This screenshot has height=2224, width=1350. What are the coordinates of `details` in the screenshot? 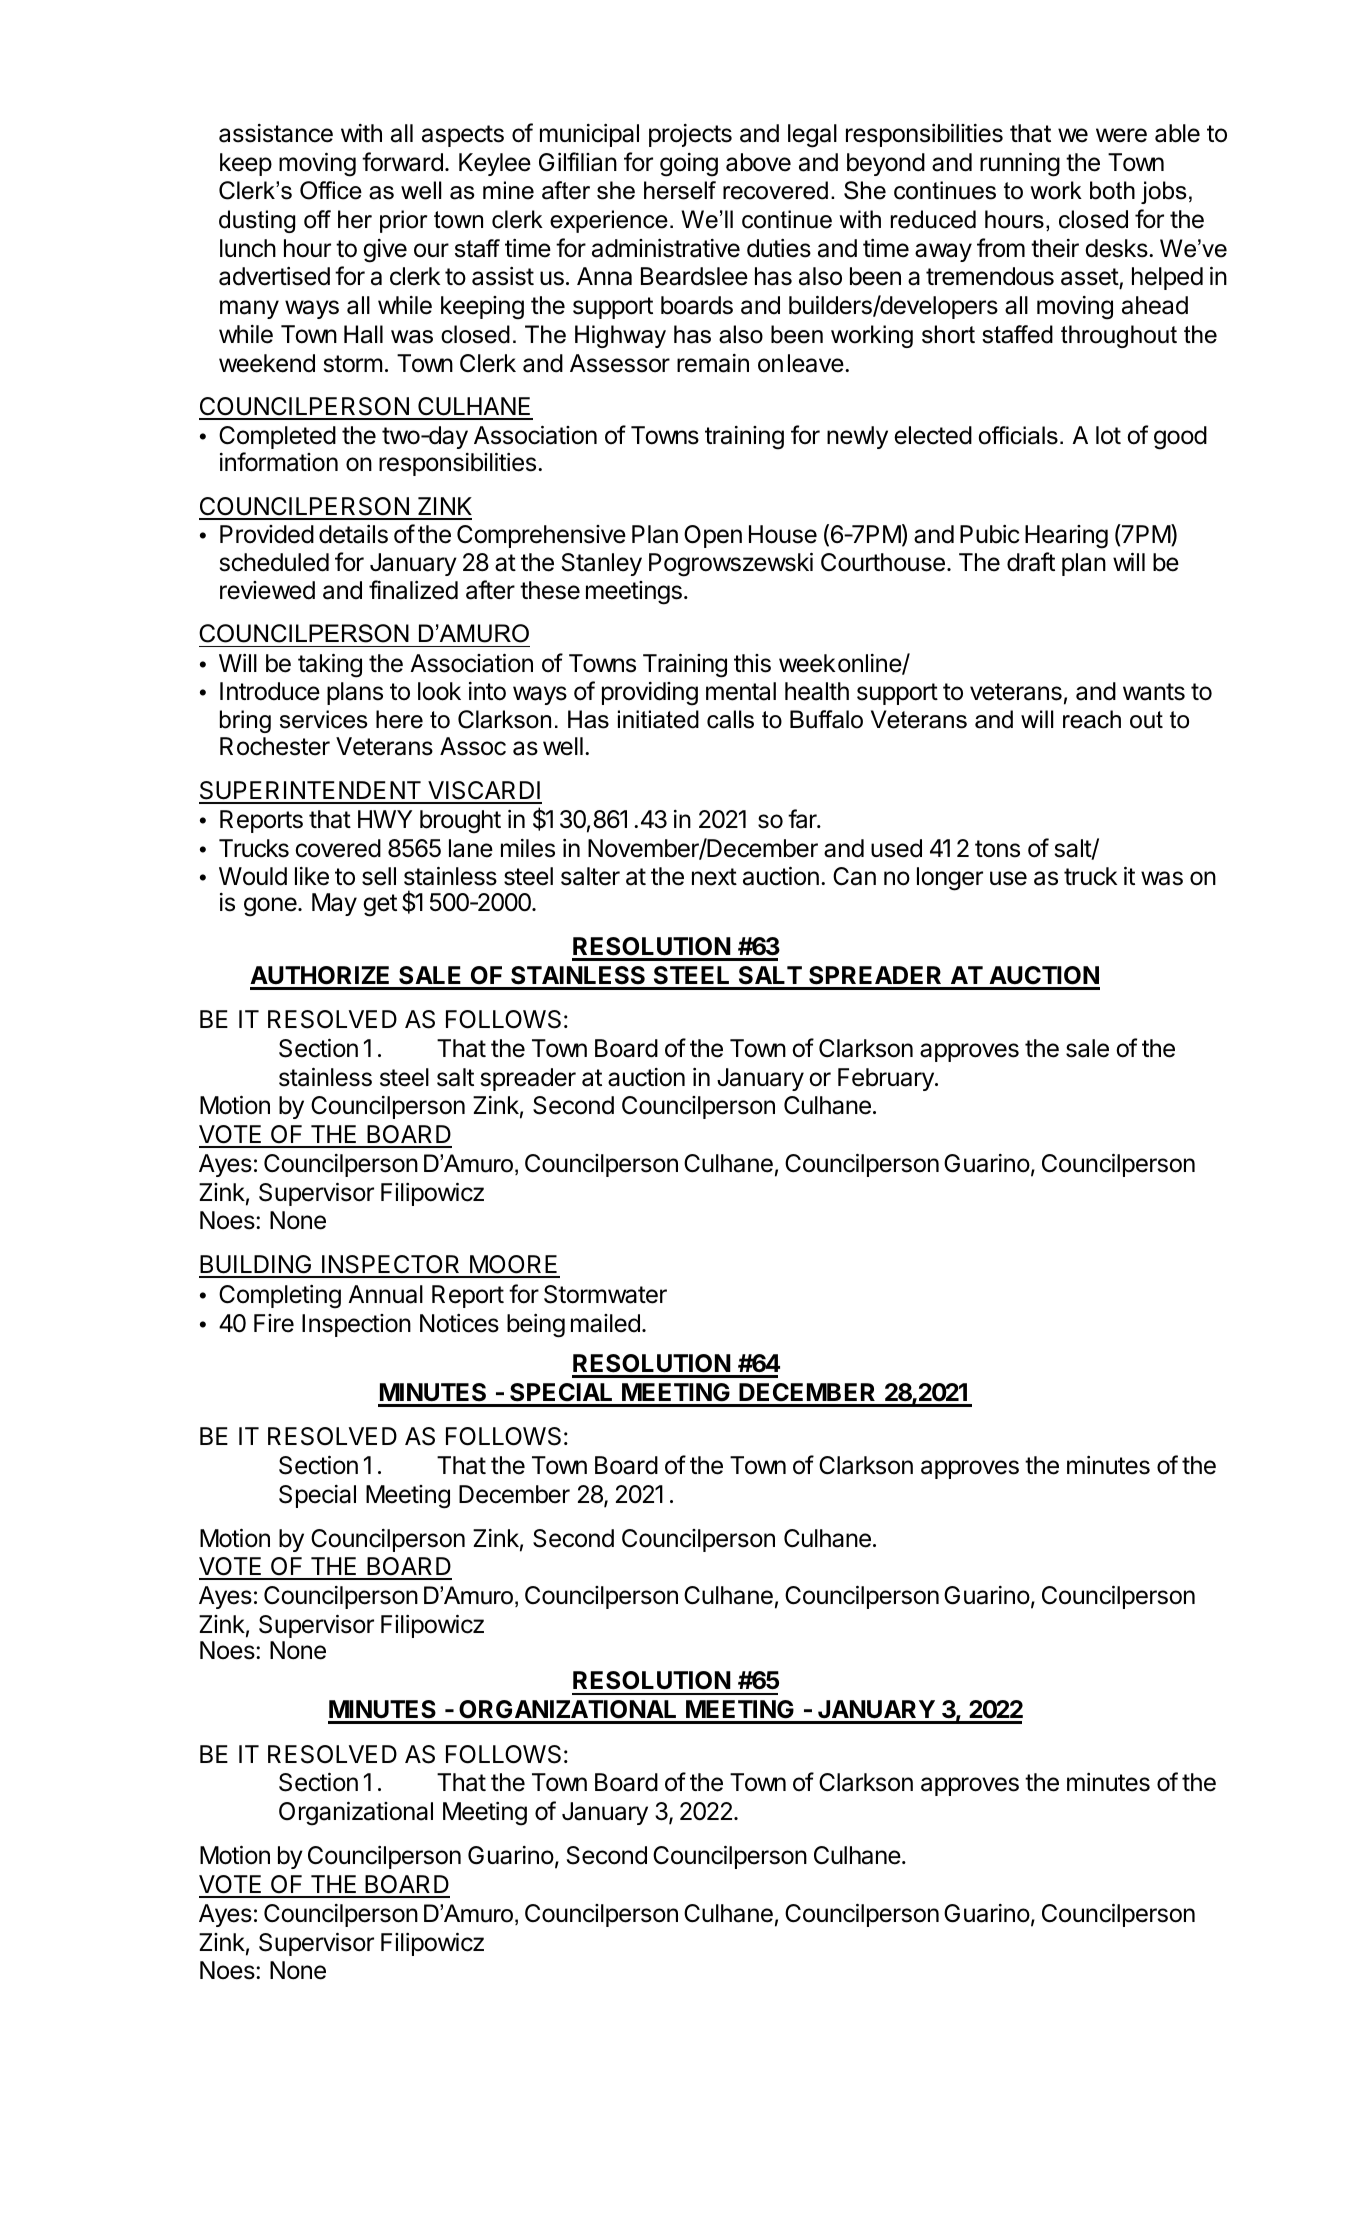 It's located at (353, 534).
